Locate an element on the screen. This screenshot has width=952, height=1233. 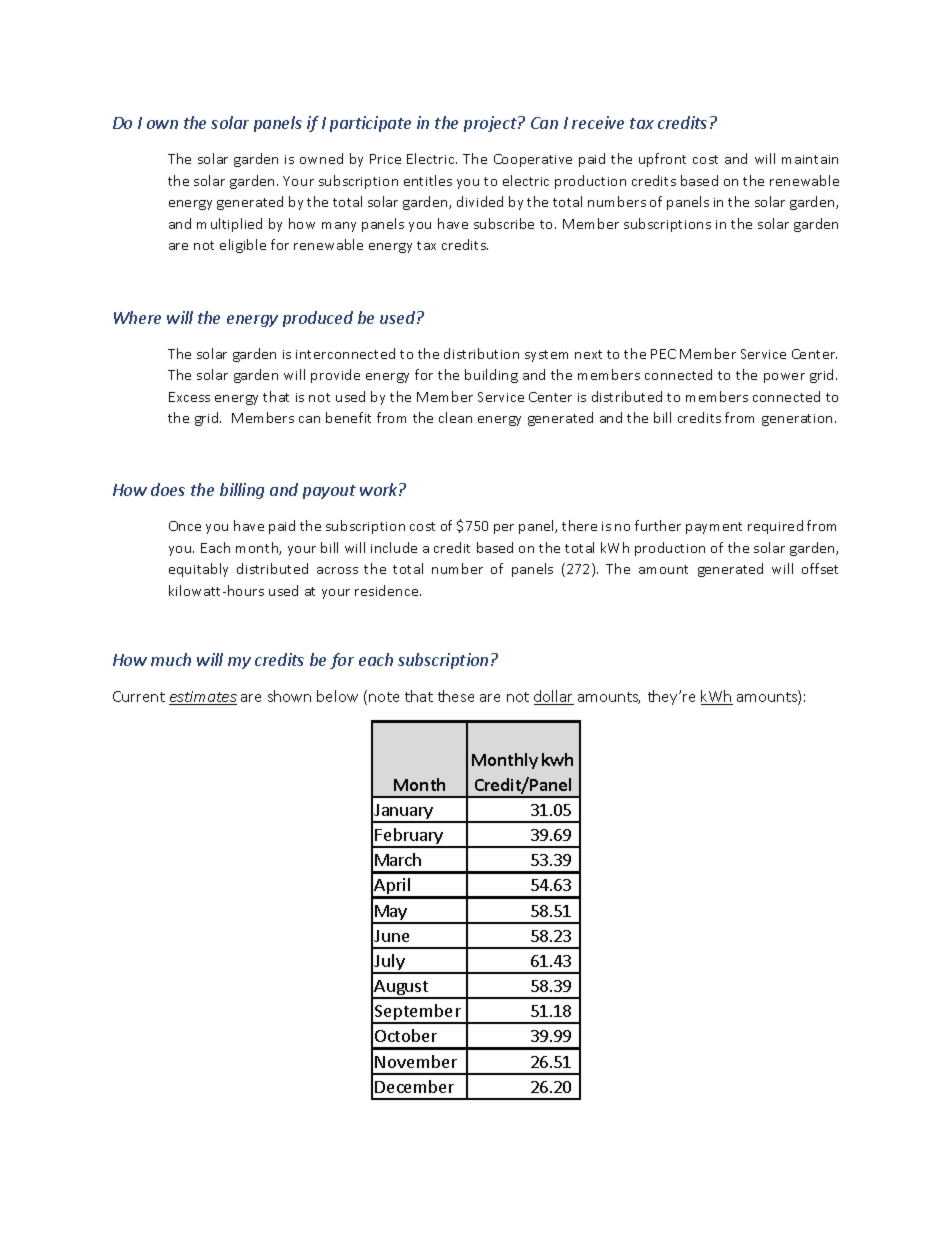
Excess is located at coordinates (189, 397).
